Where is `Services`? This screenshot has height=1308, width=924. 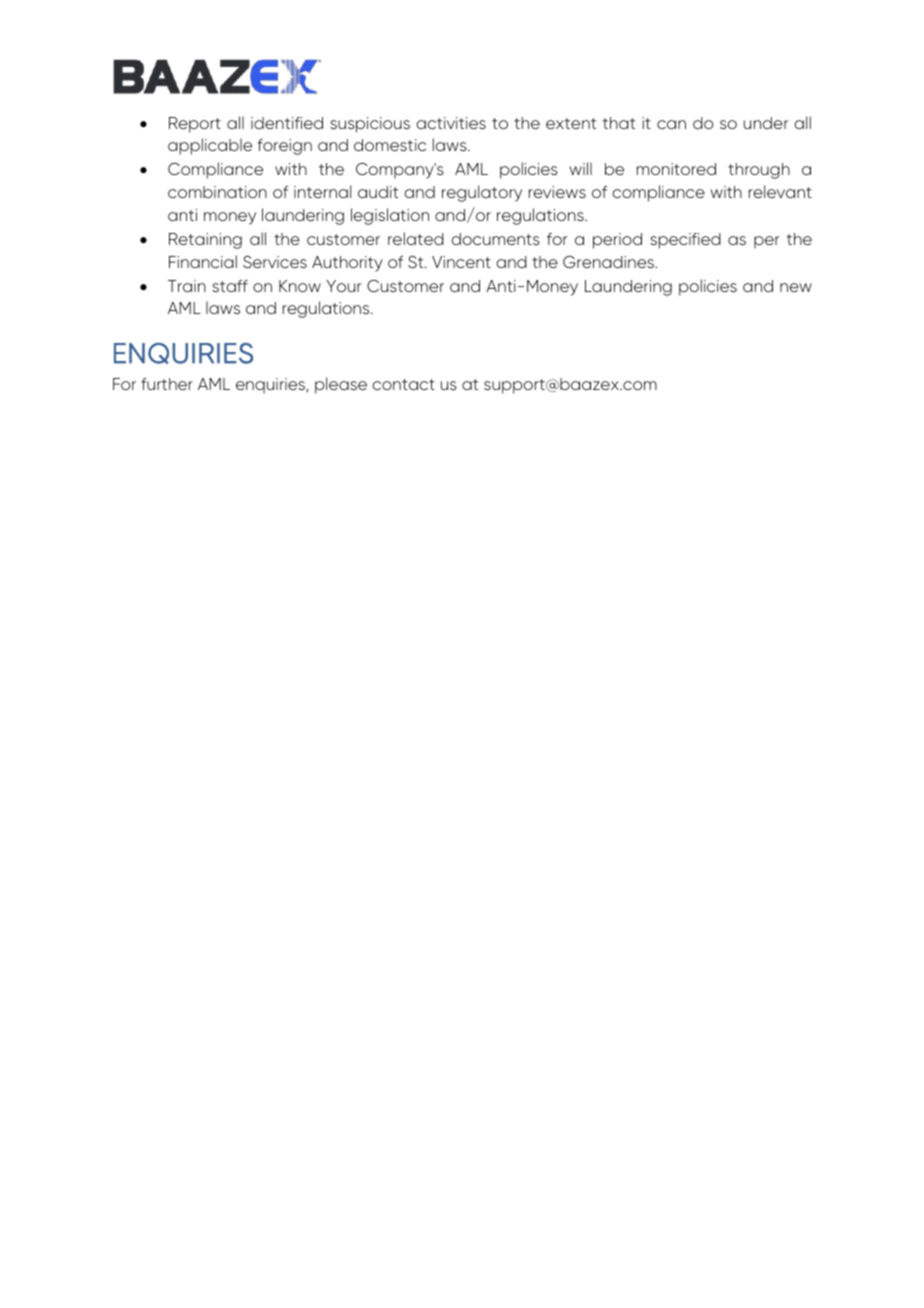
Services is located at coordinates (275, 262).
